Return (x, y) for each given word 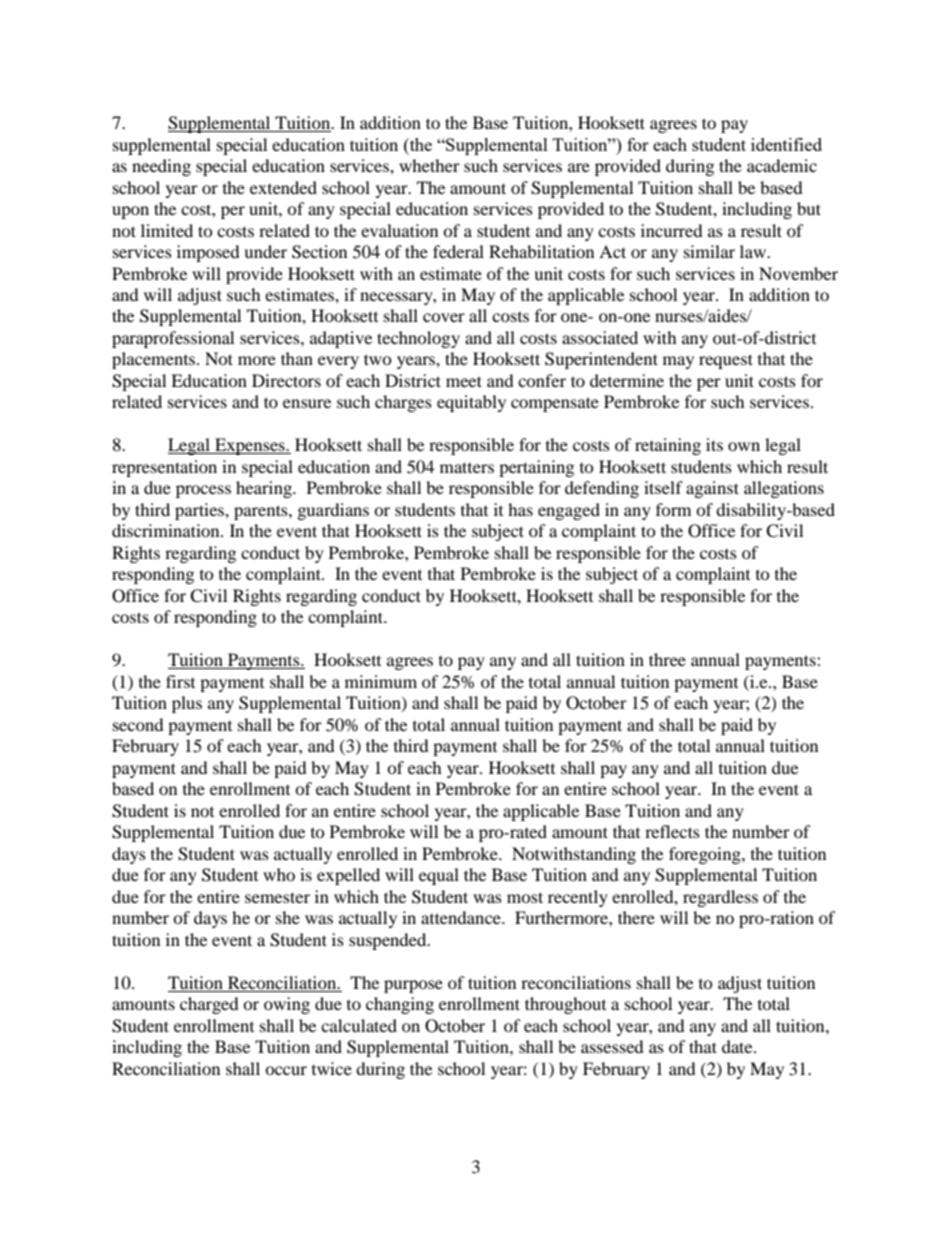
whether (429, 165)
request (726, 361)
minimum (381, 681)
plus (187, 704)
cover (444, 317)
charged (209, 1005)
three (667, 659)
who (279, 874)
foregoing (706, 855)
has (520, 509)
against (712, 489)
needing (161, 167)
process (203, 491)
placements (155, 360)
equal (439, 876)
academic (782, 165)
